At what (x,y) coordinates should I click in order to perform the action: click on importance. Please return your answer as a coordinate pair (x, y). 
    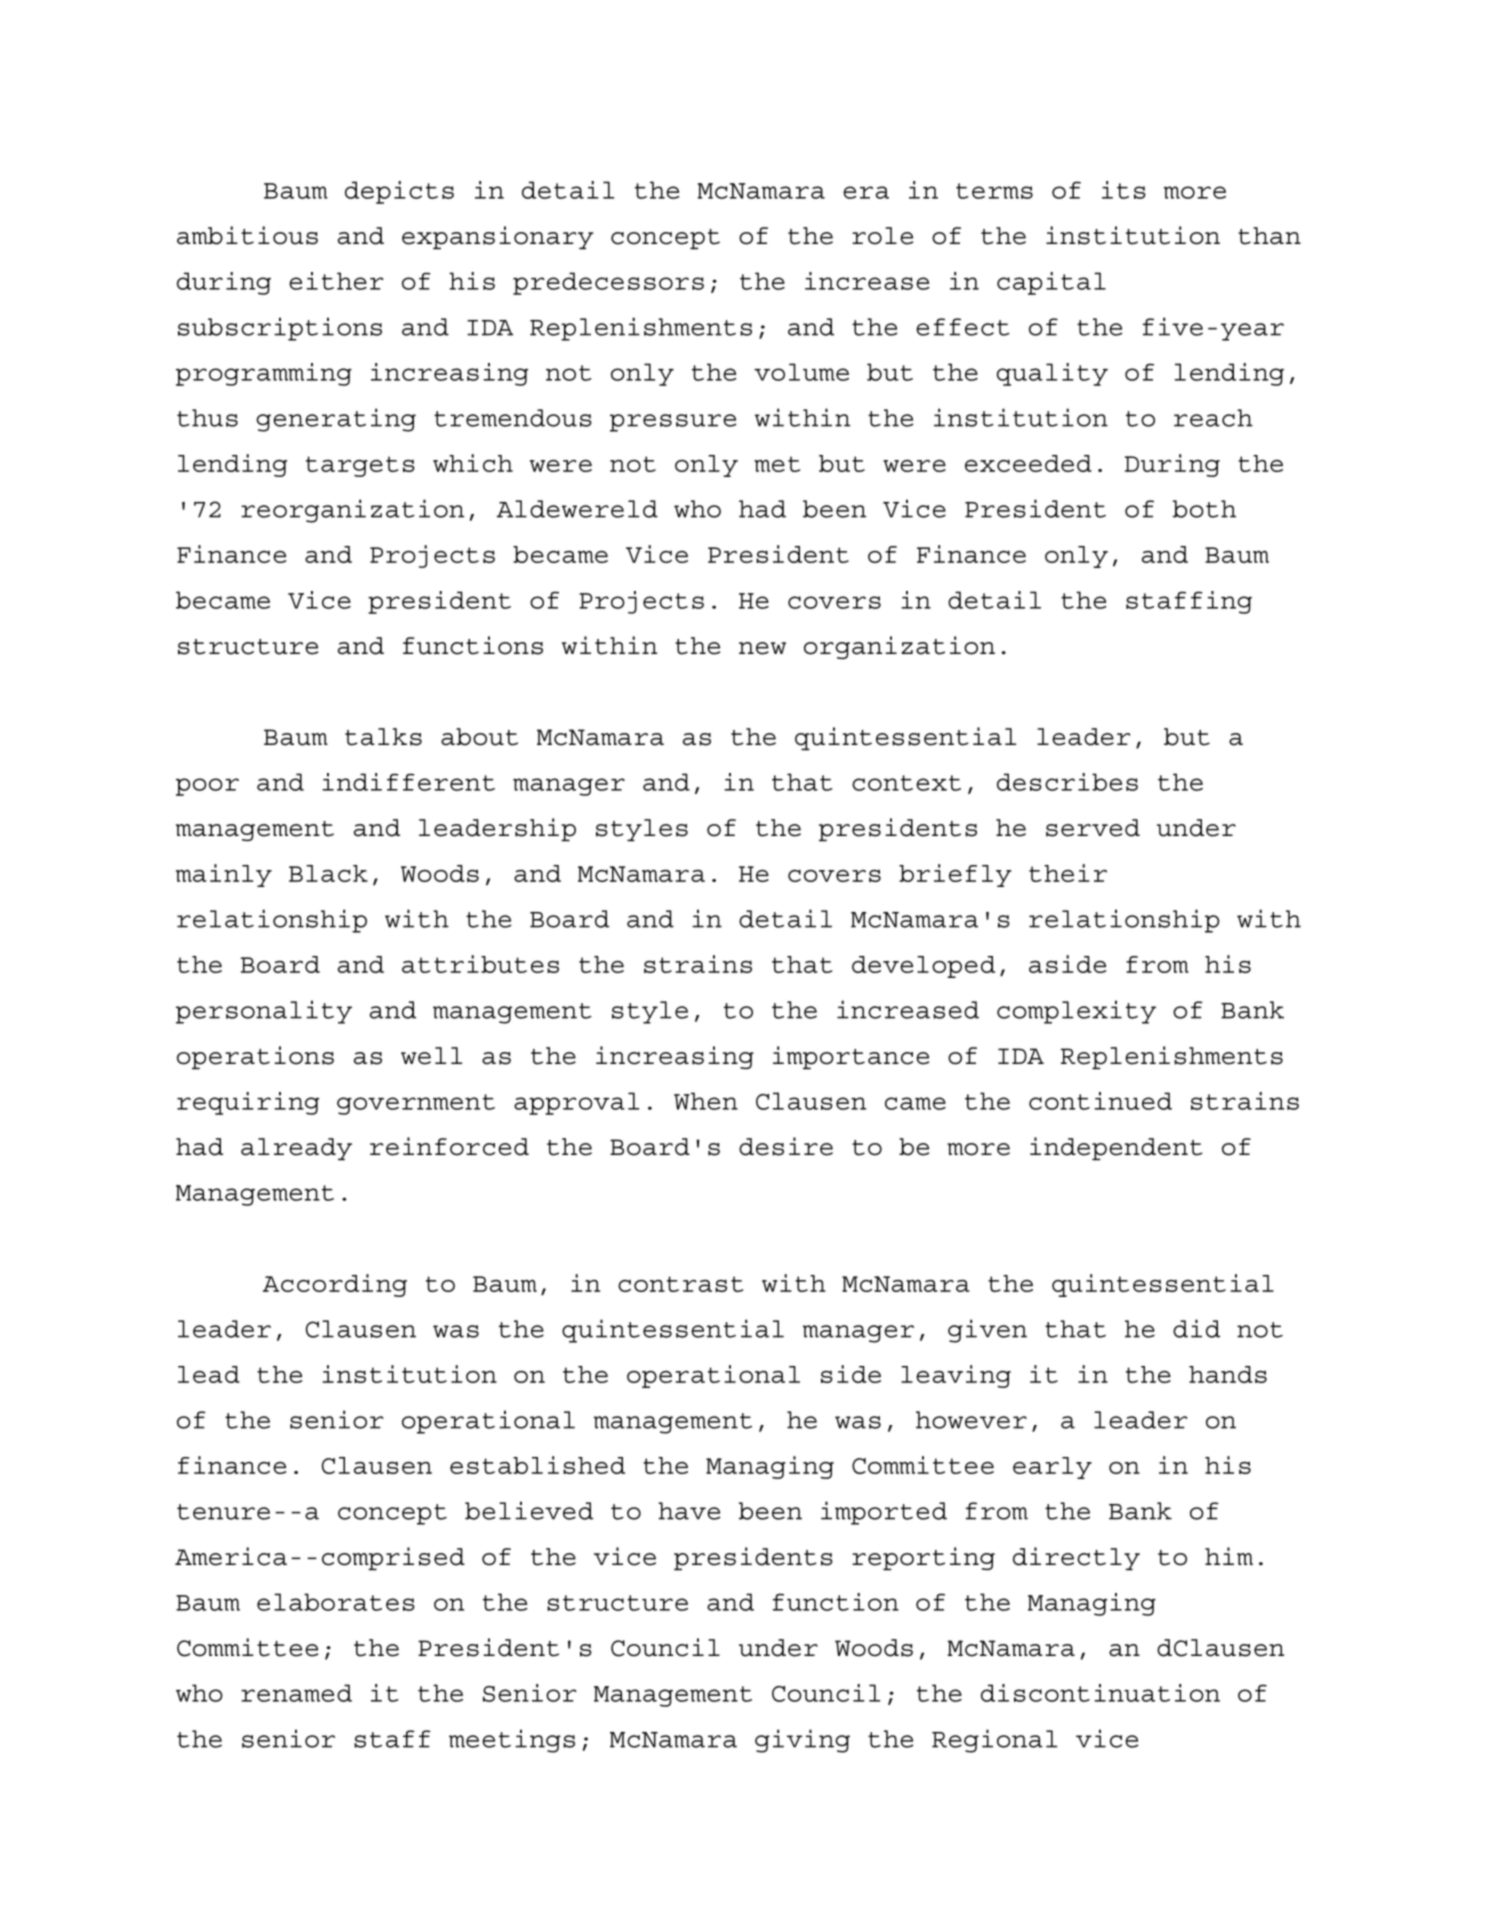
    Looking at the image, I should click on (851, 1057).
